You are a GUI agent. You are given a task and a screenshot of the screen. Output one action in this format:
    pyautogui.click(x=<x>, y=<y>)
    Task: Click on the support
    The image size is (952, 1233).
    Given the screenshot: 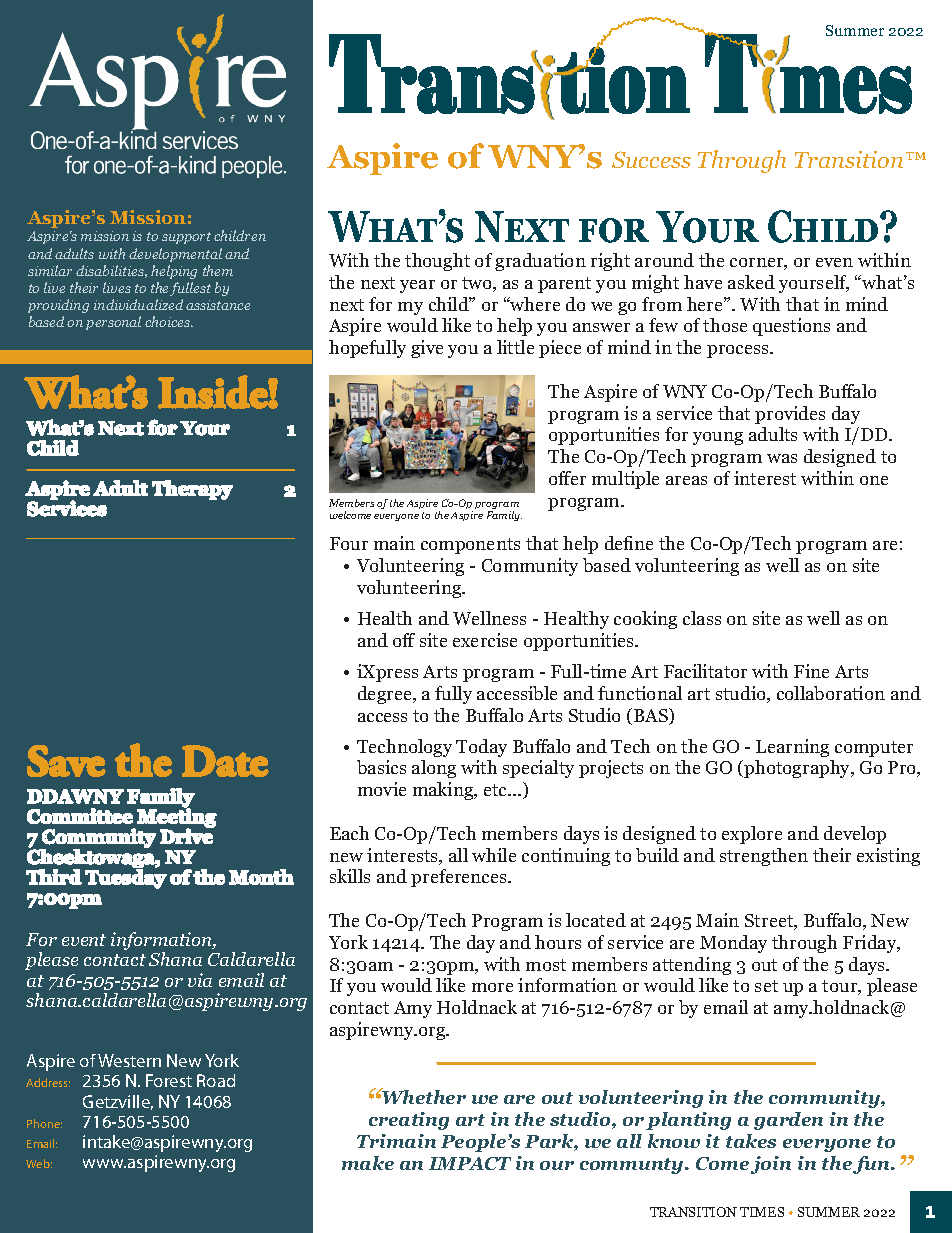 What is the action you would take?
    pyautogui.click(x=186, y=238)
